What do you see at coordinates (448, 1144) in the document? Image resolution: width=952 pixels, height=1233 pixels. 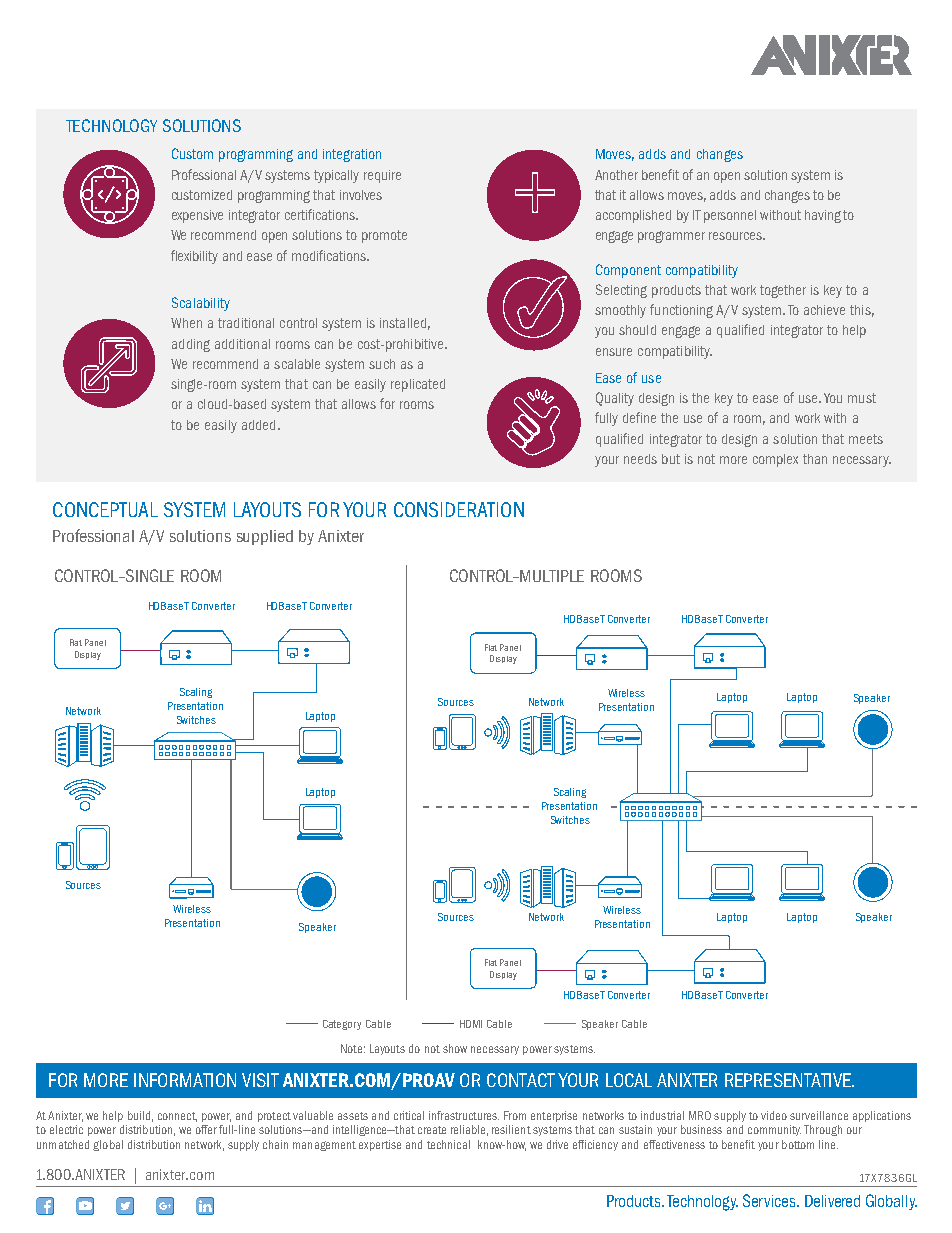 I see `technical` at bounding box center [448, 1144].
